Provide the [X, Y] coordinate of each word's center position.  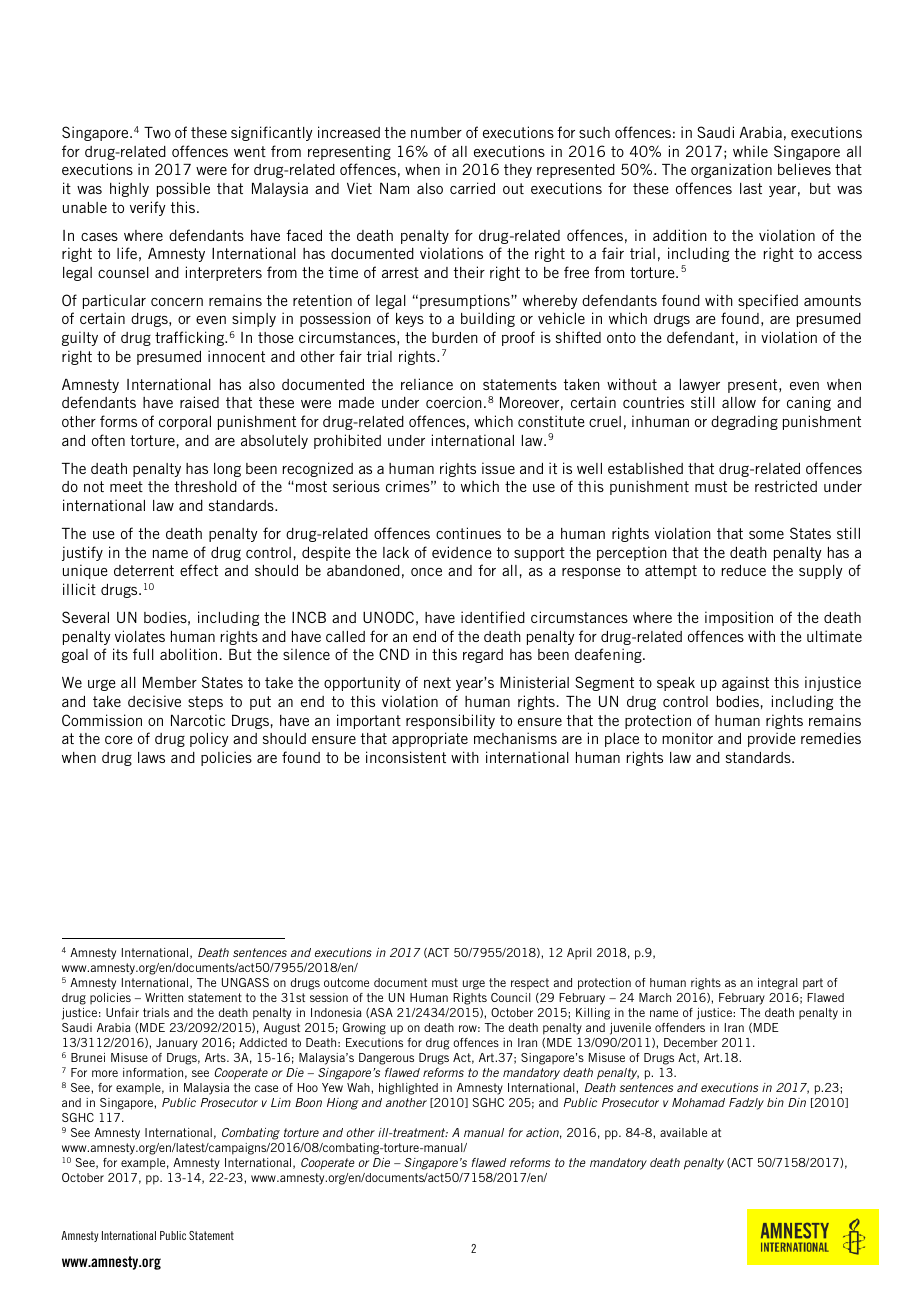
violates [140, 636]
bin [775, 1102]
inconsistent [406, 757]
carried [472, 188]
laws [151, 757]
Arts [216, 1057]
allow [739, 402]
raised [199, 402]
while [750, 151]
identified [493, 617]
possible [183, 189]
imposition [739, 618]
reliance [427, 384]
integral [777, 984]
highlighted [408, 1089]
